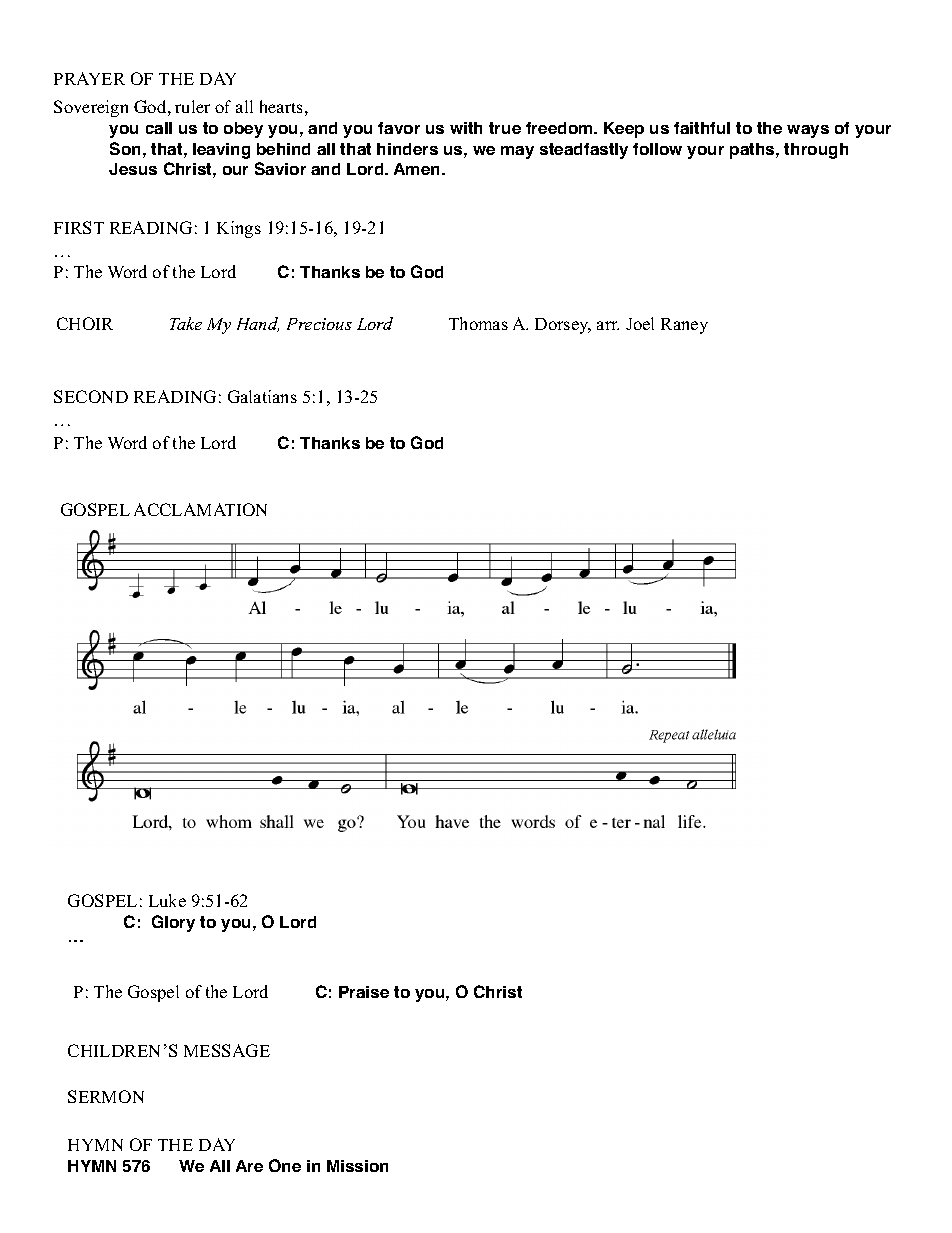  What do you see at coordinates (466, 128) in the page?
I see `with` at bounding box center [466, 128].
